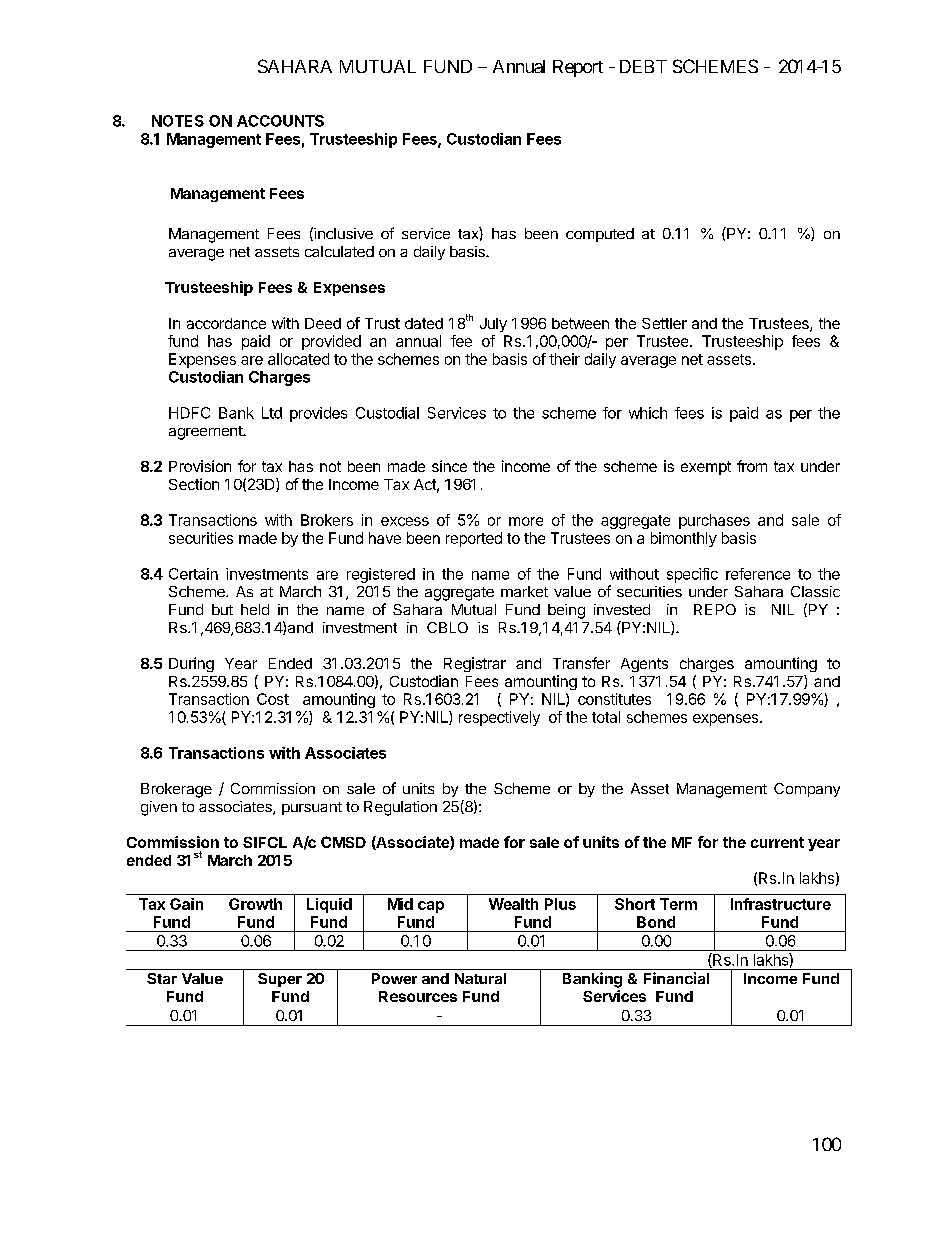 This page has width=952, height=1233. What do you see at coordinates (280, 121) in the page?
I see `ACCOUNTS` at bounding box center [280, 121].
